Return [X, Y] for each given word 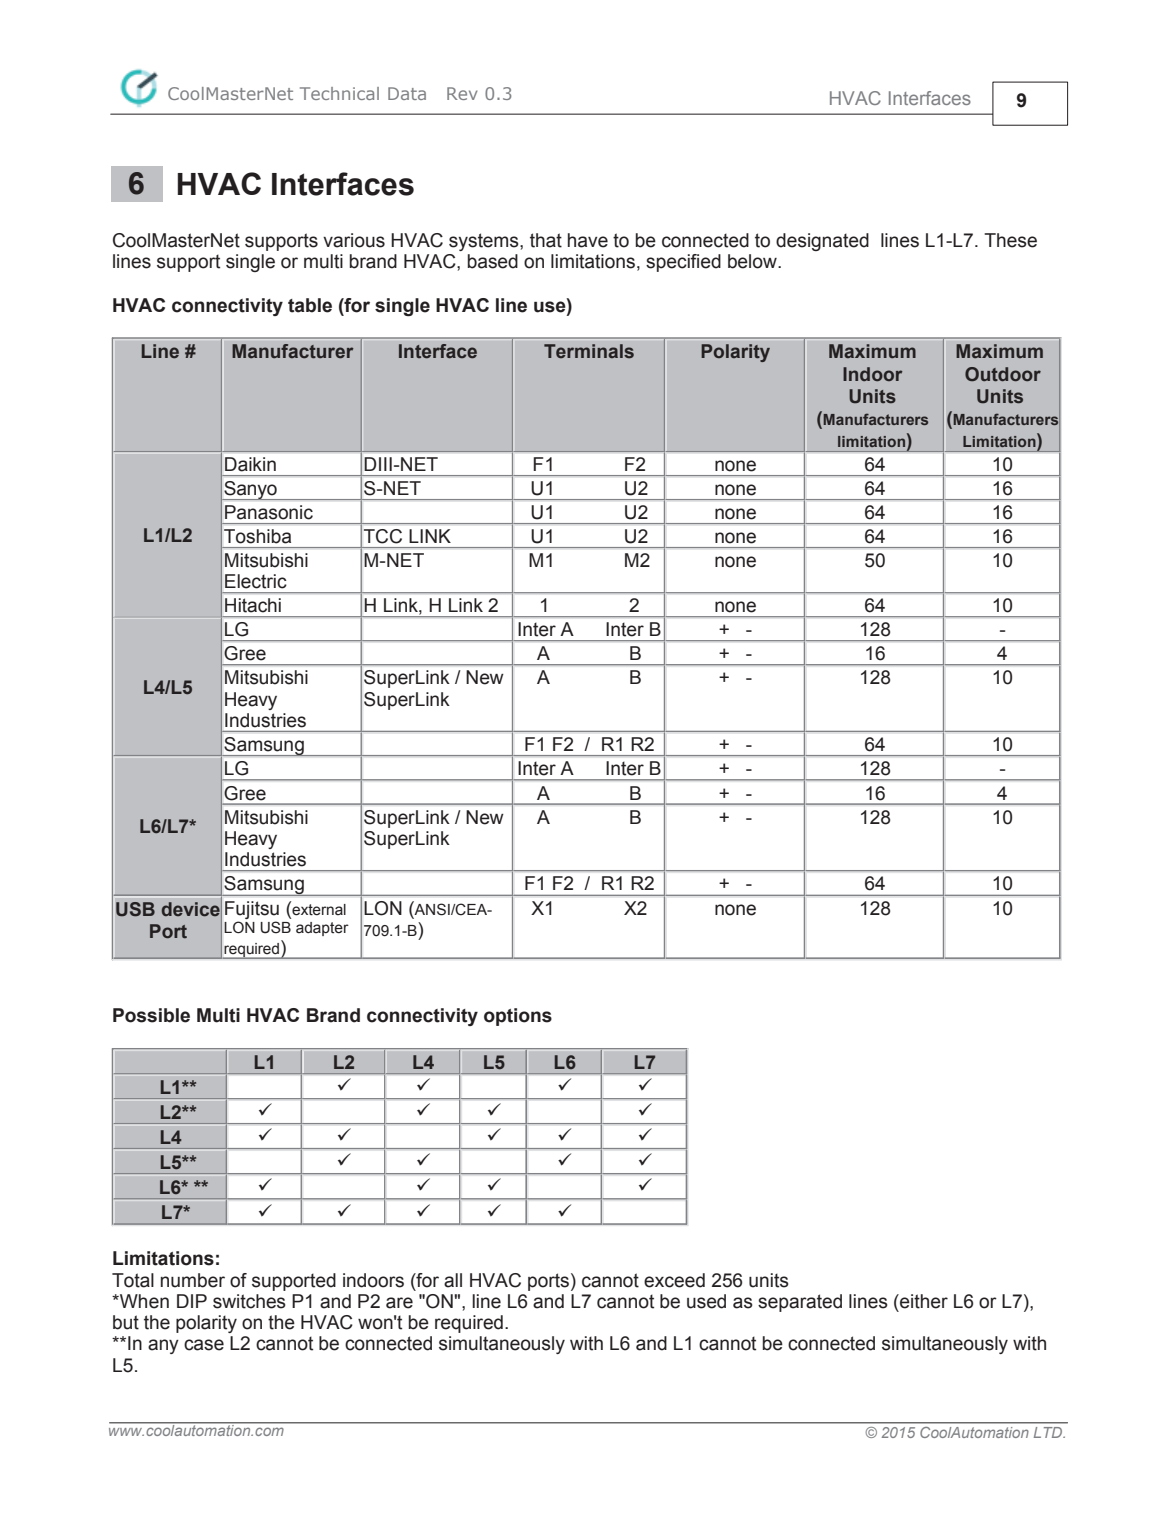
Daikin [250, 464]
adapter [322, 929]
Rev [462, 93]
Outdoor [1003, 374]
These [1010, 240]
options [518, 1017]
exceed [674, 1280]
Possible [151, 1015]
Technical [339, 93]
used [706, 1301]
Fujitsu [252, 911]
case [204, 1345]
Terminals [589, 351]
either [923, 1301]
